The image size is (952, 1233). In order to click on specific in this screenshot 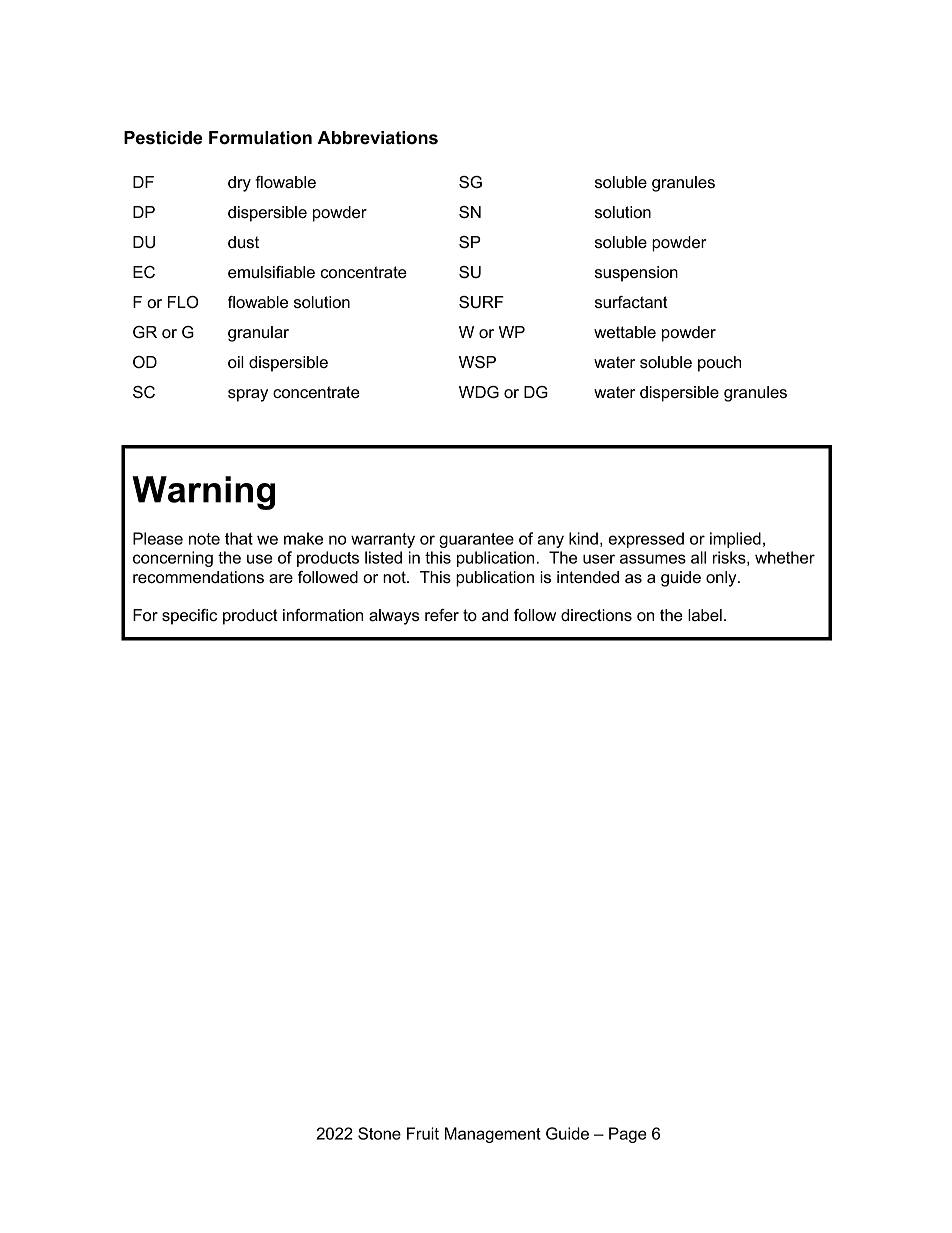, I will do `click(189, 617)`.
